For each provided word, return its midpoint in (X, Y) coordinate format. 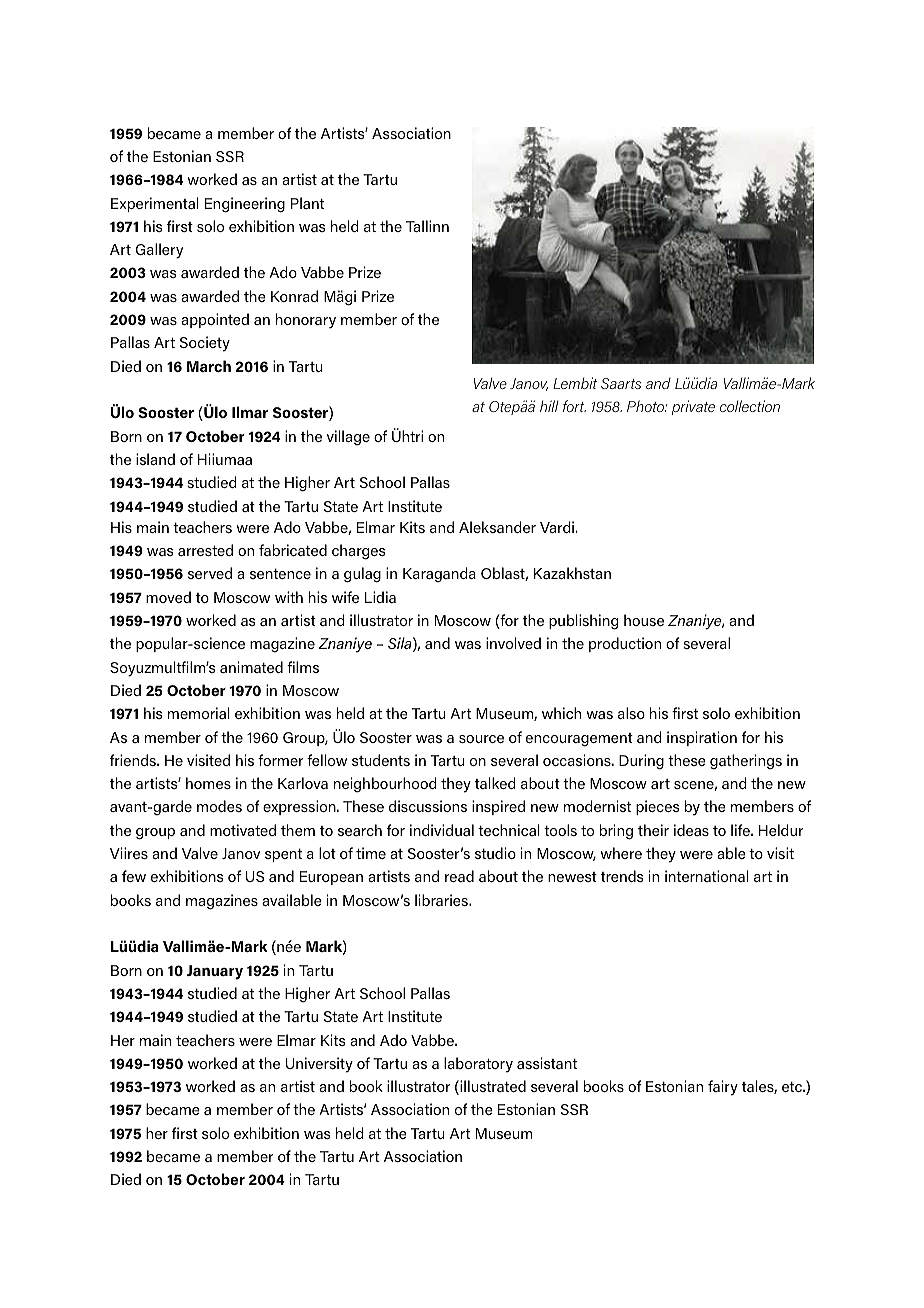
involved (513, 643)
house (644, 620)
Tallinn (427, 226)
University (319, 1065)
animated (251, 667)
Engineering (245, 205)
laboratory (478, 1065)
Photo (646, 406)
